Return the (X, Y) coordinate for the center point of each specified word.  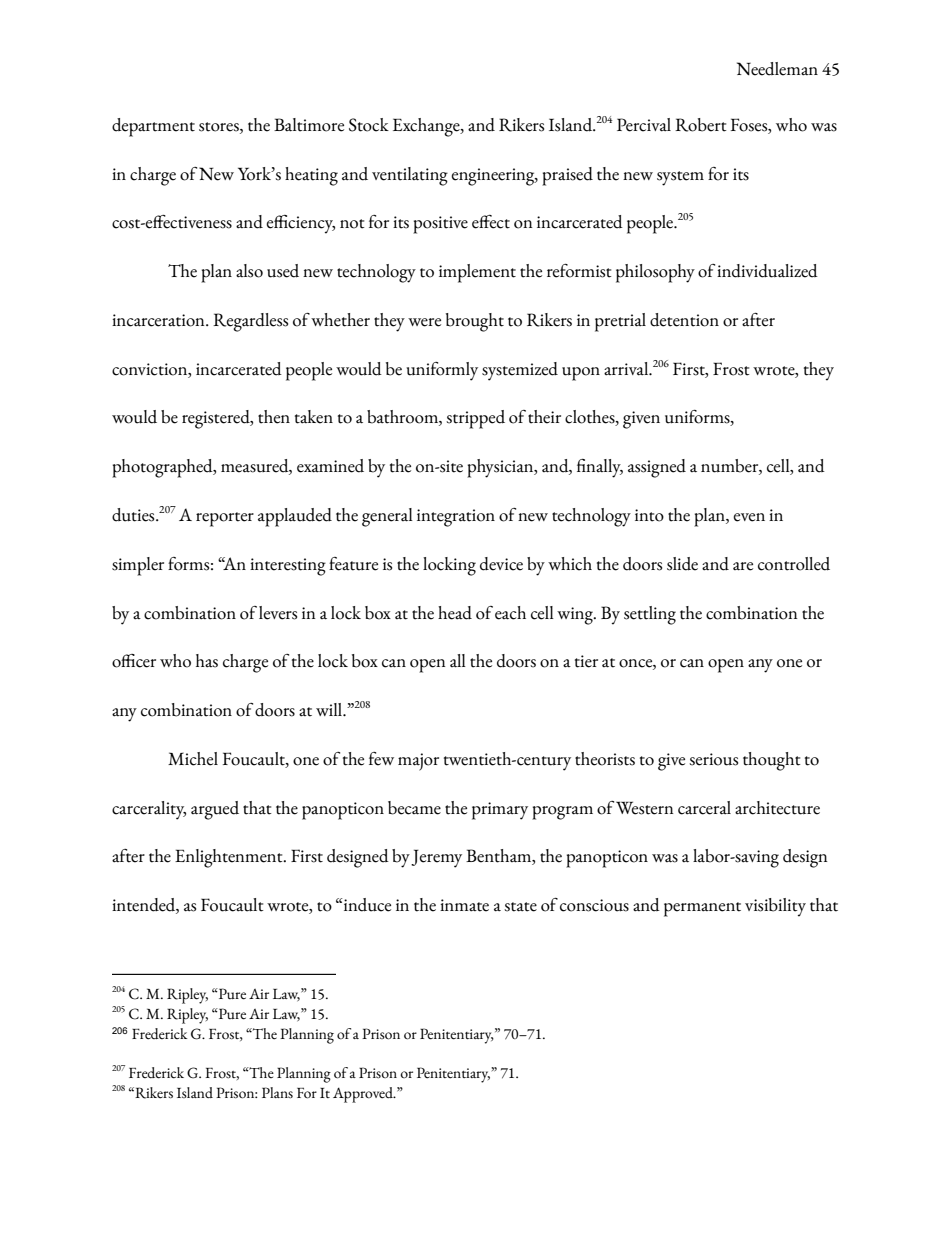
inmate (464, 905)
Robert (701, 125)
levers (278, 613)
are (743, 566)
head (455, 613)
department (153, 127)
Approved (364, 1095)
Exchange (427, 127)
